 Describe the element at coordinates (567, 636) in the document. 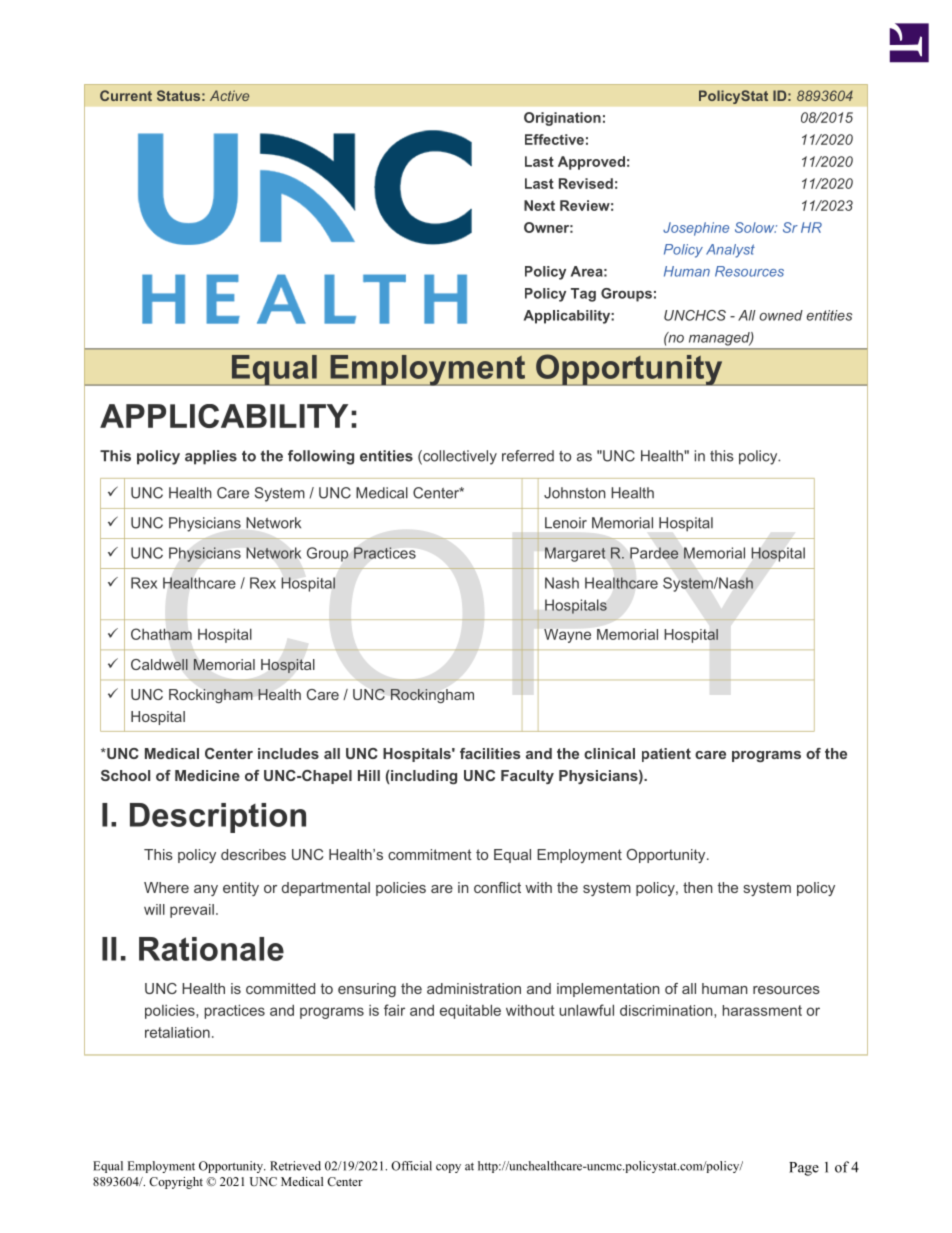

I see `Wayne` at that location.
